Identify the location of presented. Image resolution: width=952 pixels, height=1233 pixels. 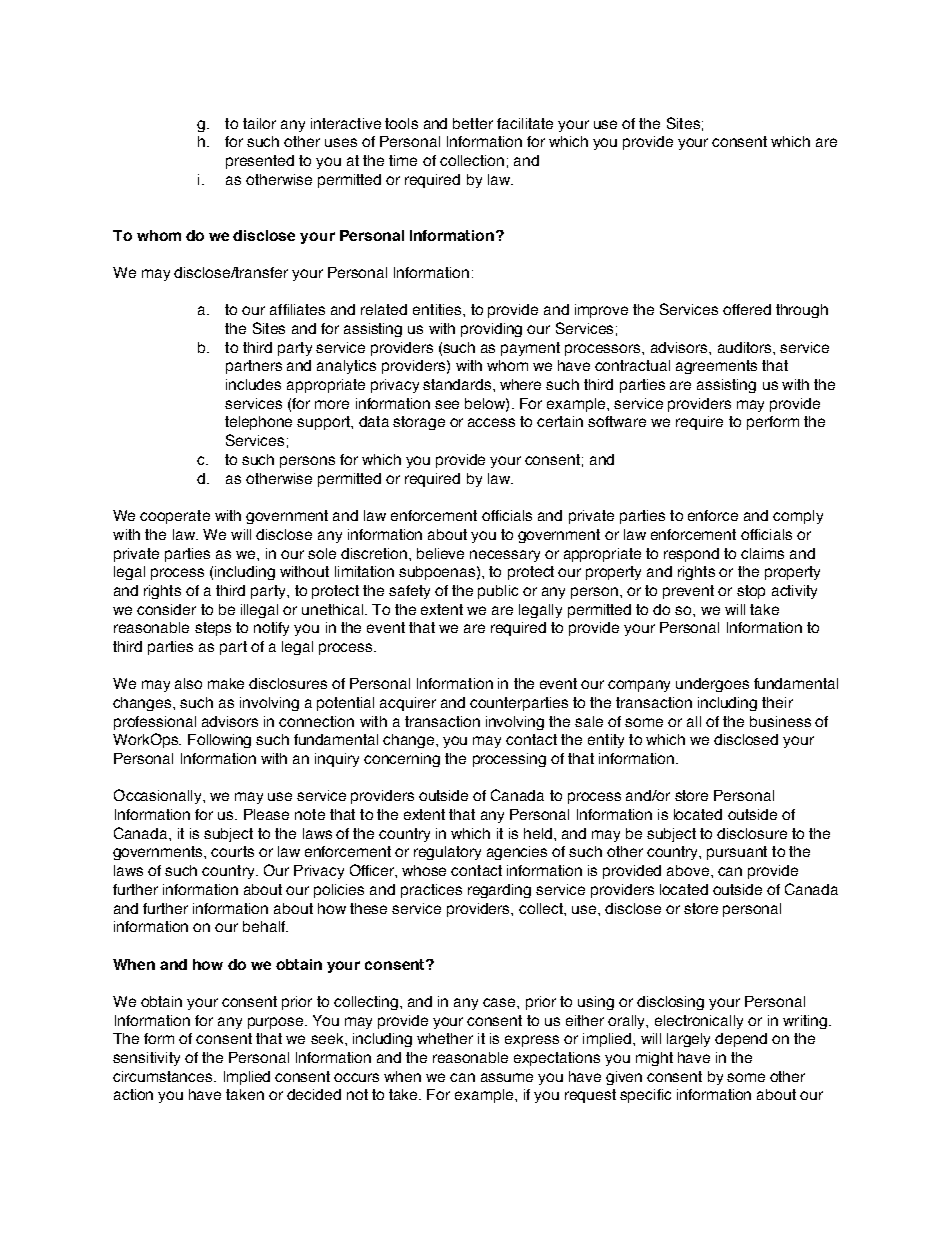
(260, 162).
